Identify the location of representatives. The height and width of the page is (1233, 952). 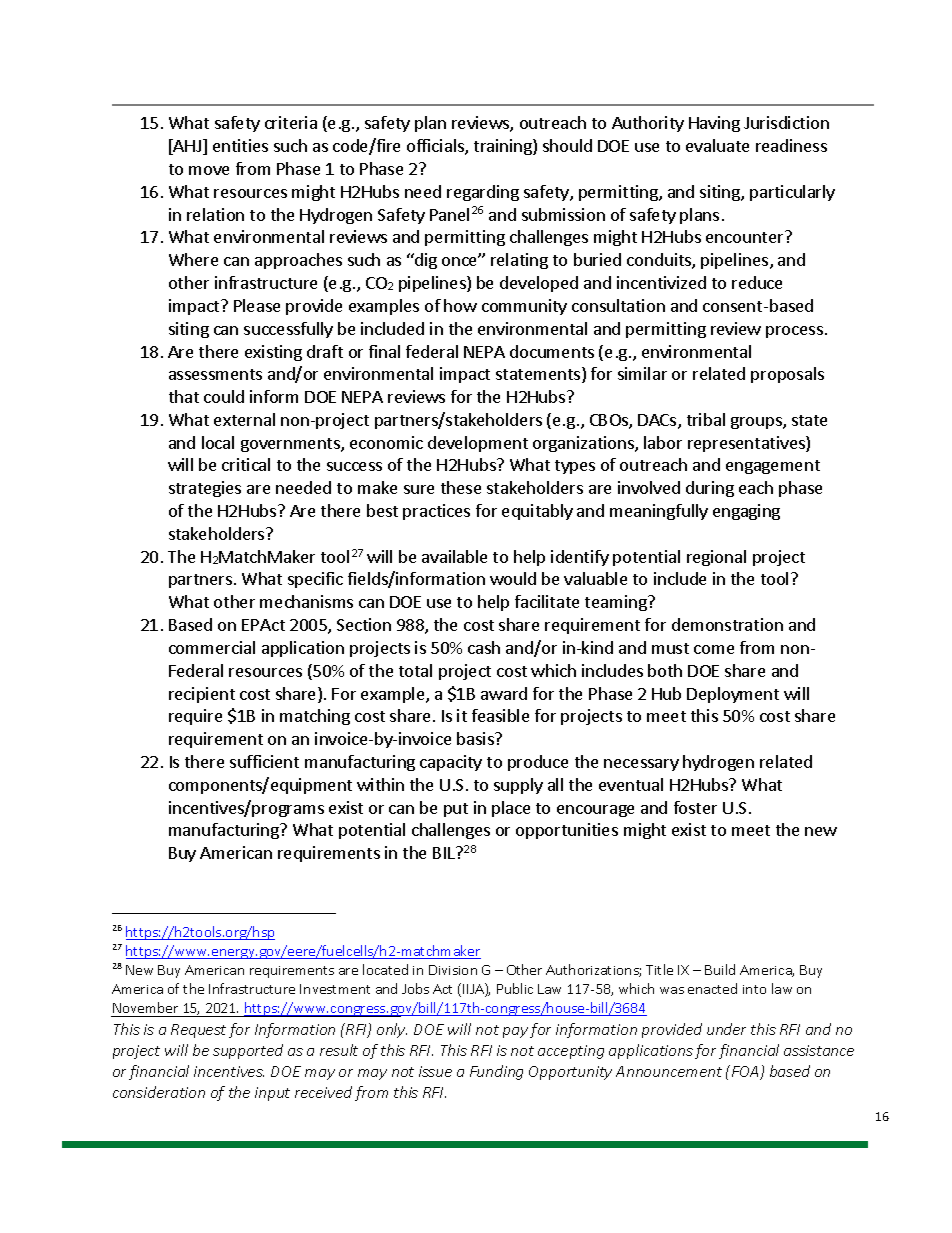
(747, 444).
